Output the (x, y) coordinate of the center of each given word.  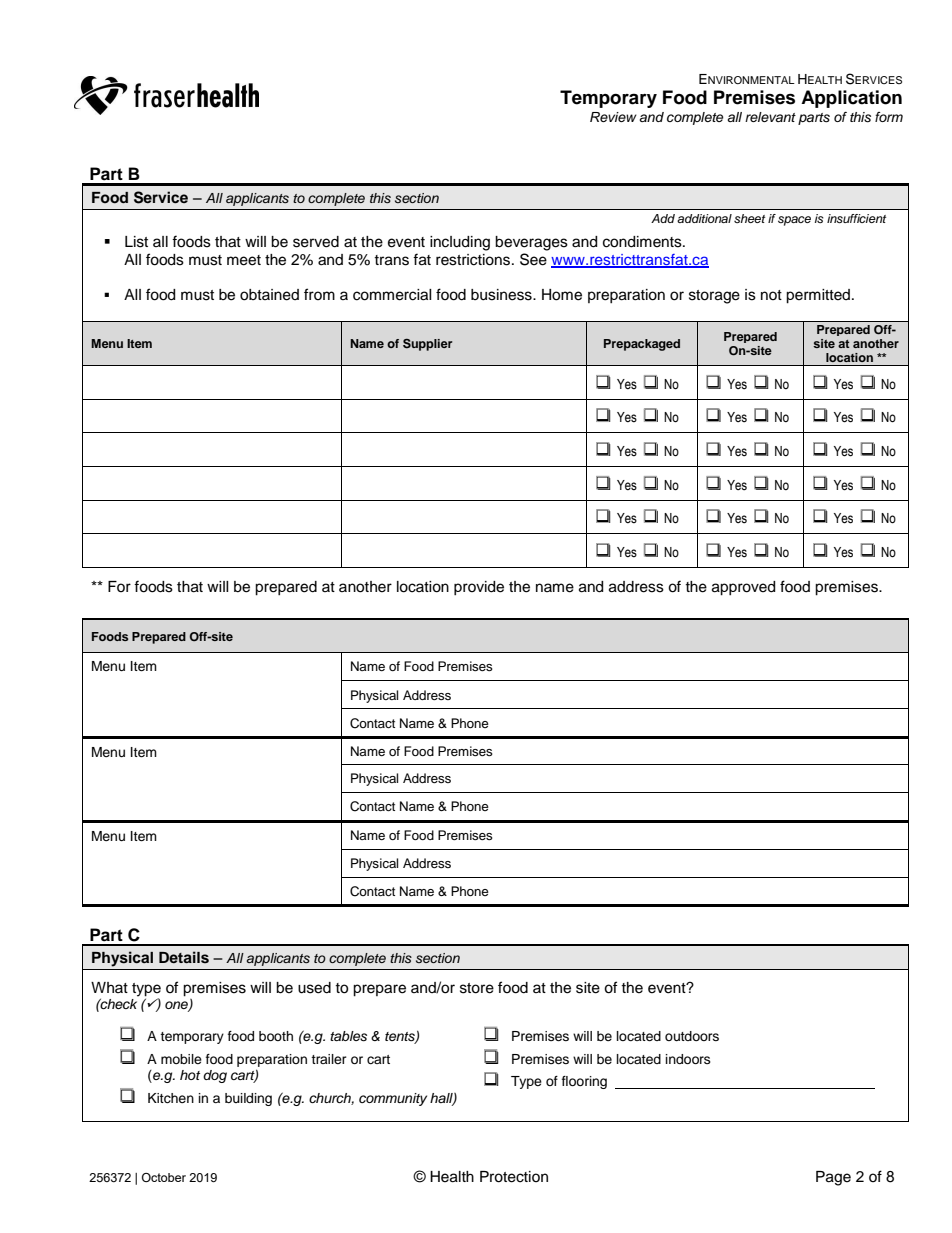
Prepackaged (642, 345)
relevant (770, 117)
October (164, 1177)
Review (613, 117)
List (136, 242)
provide (479, 588)
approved (743, 588)
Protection (514, 1177)
